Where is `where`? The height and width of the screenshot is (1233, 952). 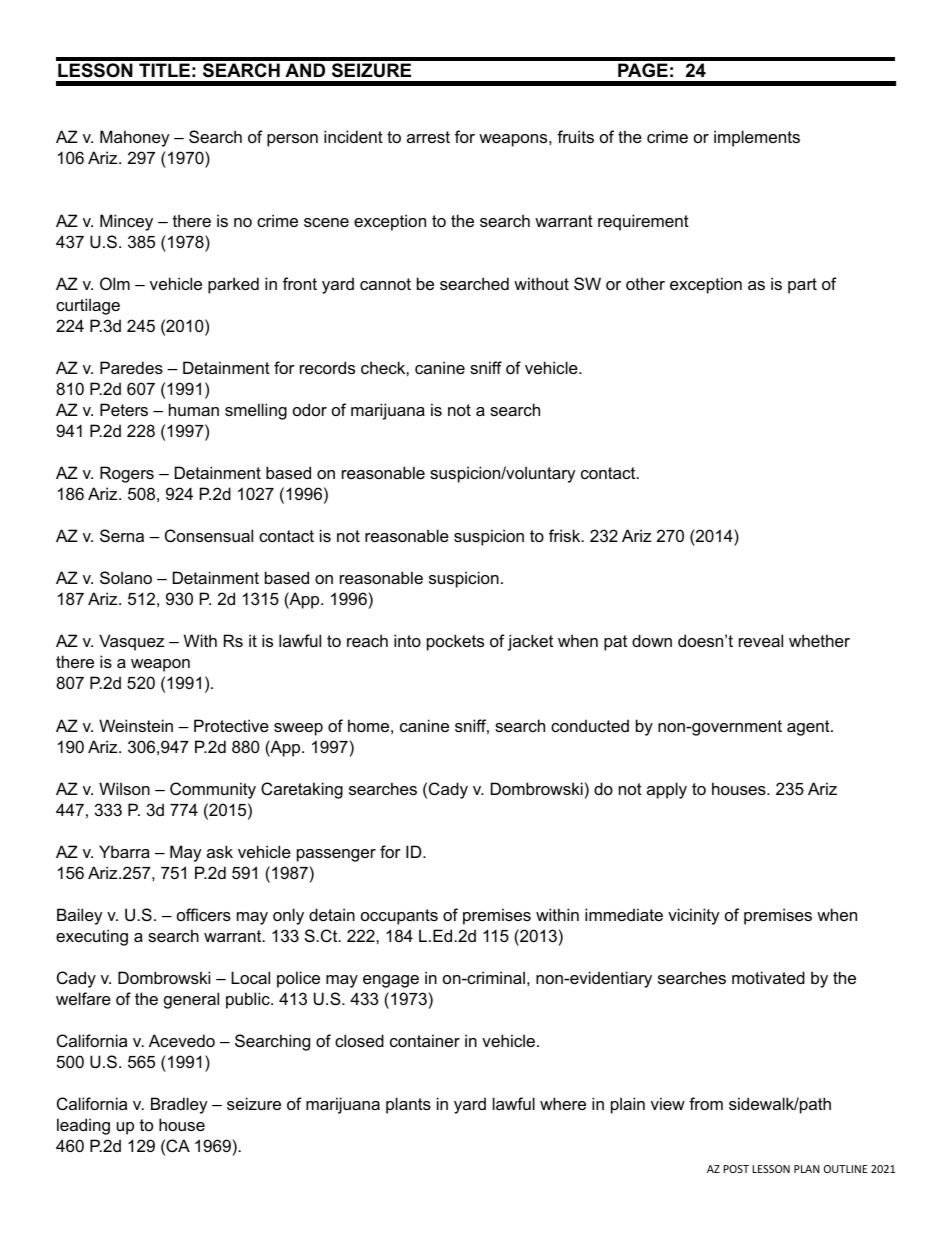
where is located at coordinates (563, 1103).
